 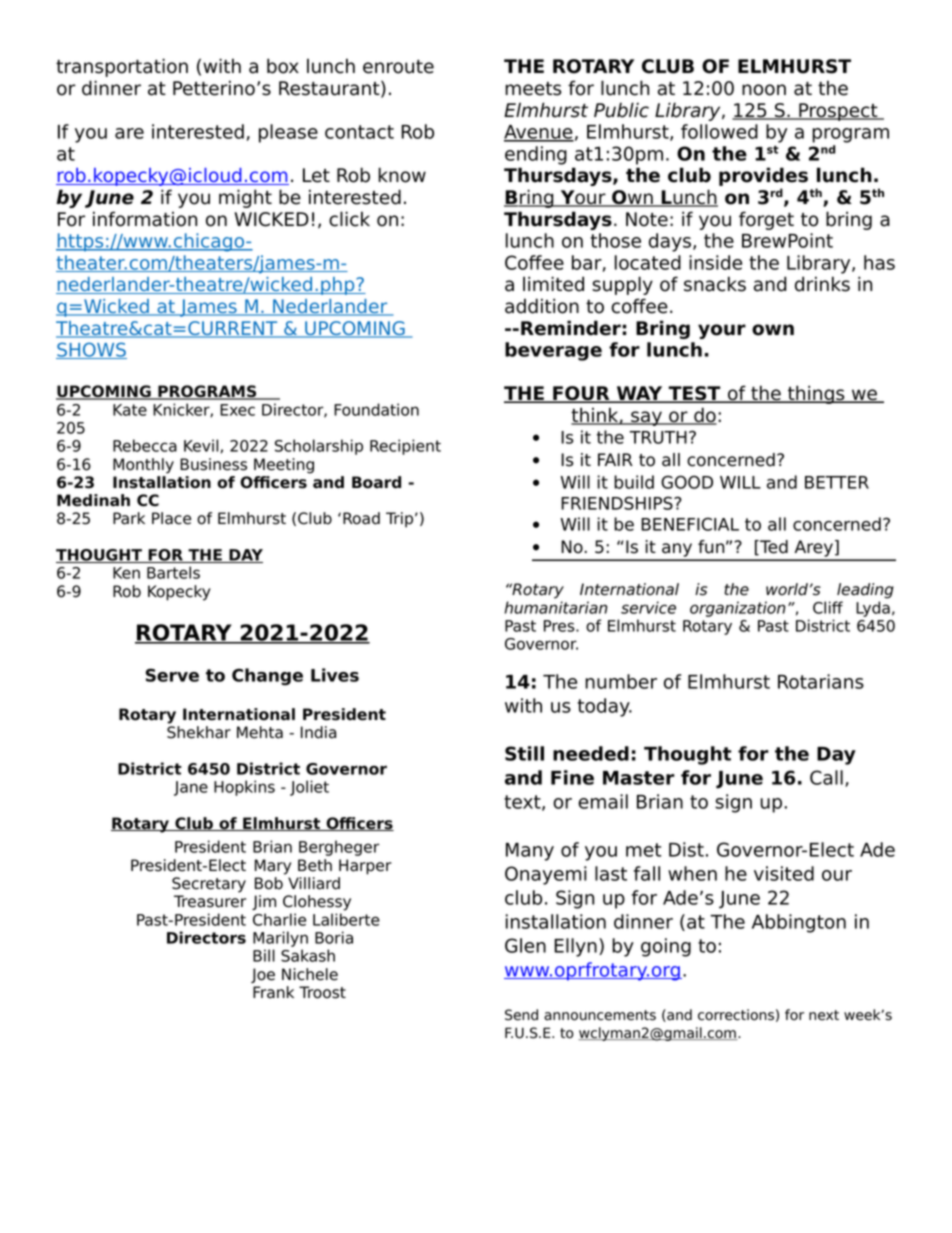 What do you see at coordinates (171, 518) in the image?
I see `Place` at bounding box center [171, 518].
